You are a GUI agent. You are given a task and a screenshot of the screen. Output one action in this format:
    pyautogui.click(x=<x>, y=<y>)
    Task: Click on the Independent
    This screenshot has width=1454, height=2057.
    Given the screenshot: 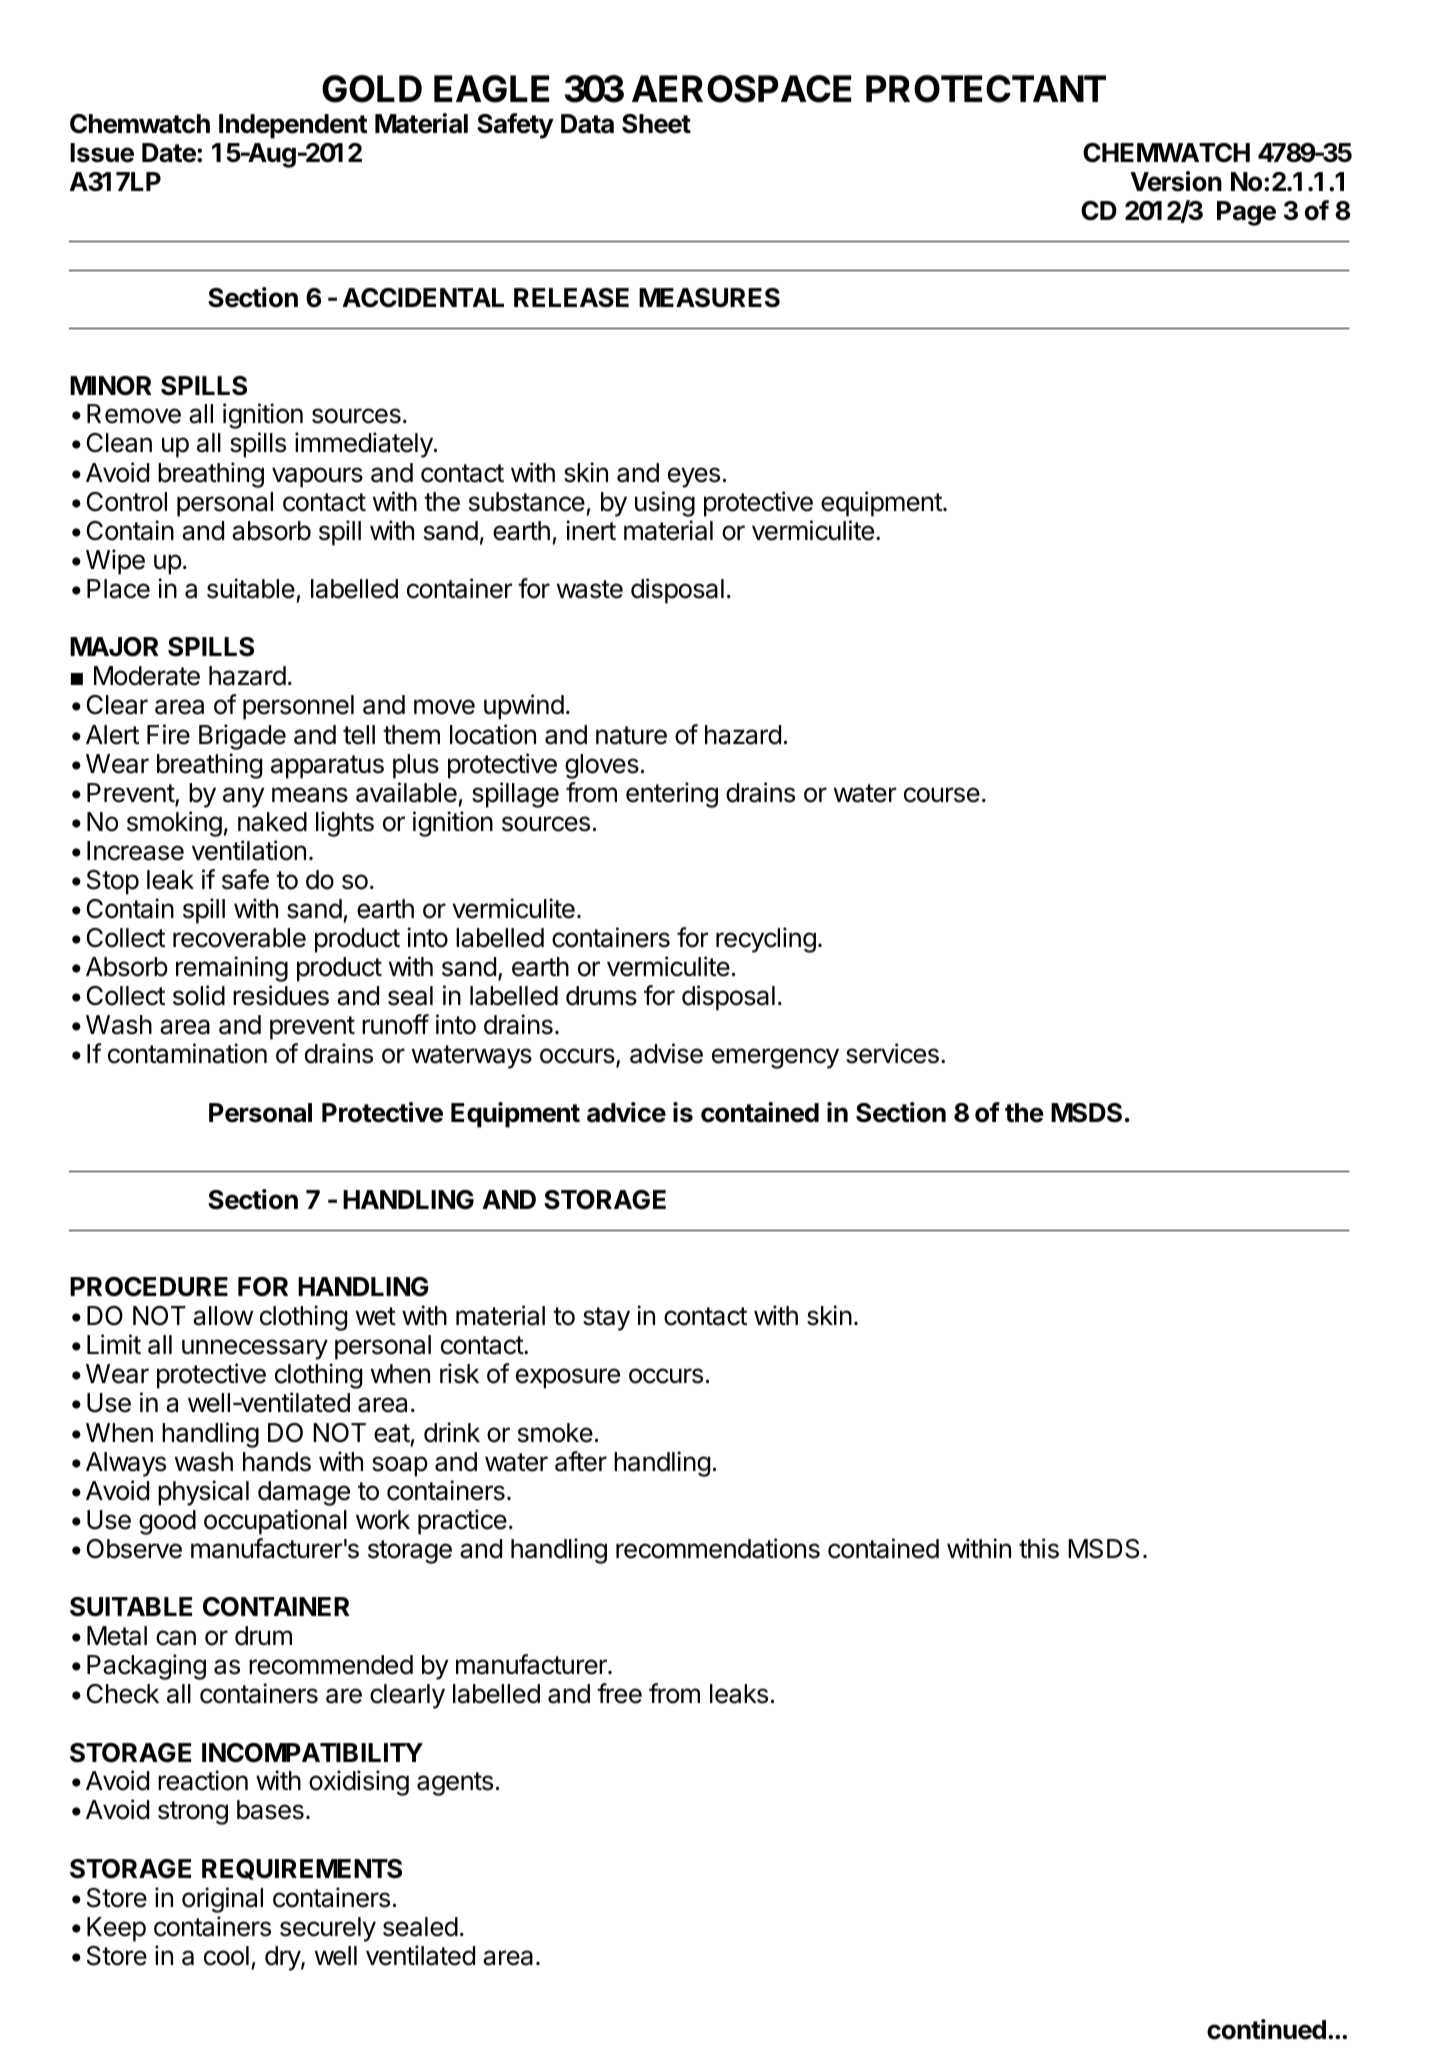 What is the action you would take?
    pyautogui.click(x=293, y=126)
